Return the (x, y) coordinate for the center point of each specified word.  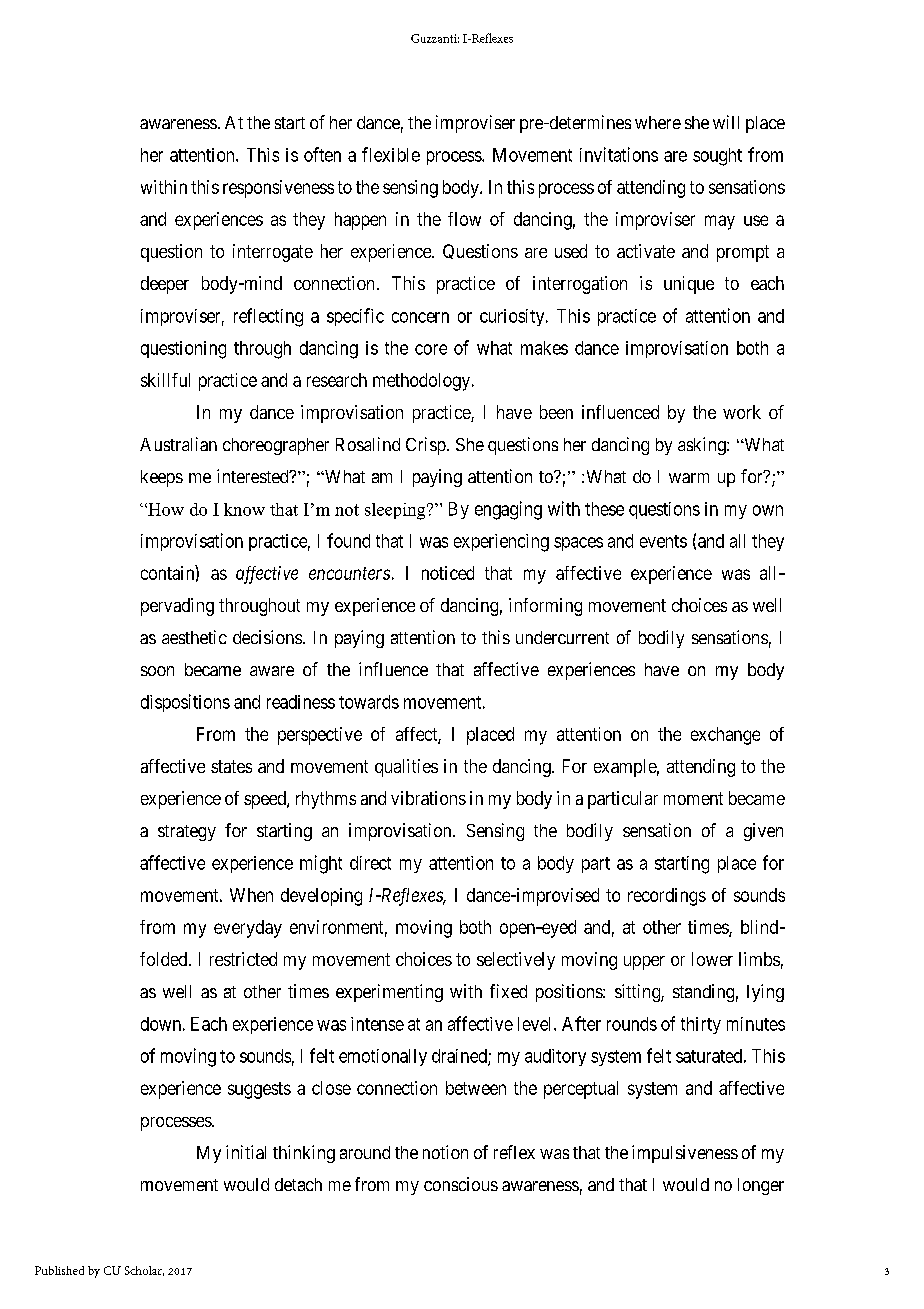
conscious (461, 1184)
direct (370, 863)
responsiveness (278, 189)
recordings (667, 897)
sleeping (396, 511)
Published (59, 1270)
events (663, 541)
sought (717, 157)
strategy (187, 833)
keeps (162, 478)
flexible (391, 154)
